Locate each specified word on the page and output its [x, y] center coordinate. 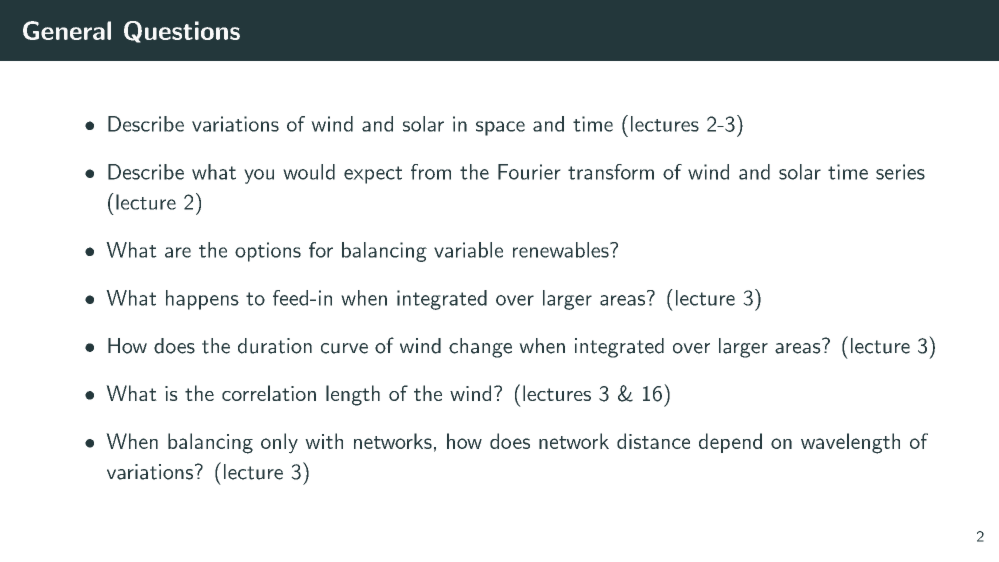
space [500, 128]
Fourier [529, 172]
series [900, 172]
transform [611, 172]
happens [202, 300]
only [279, 443]
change [480, 348]
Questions [182, 32]
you [259, 176]
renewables [561, 250]
